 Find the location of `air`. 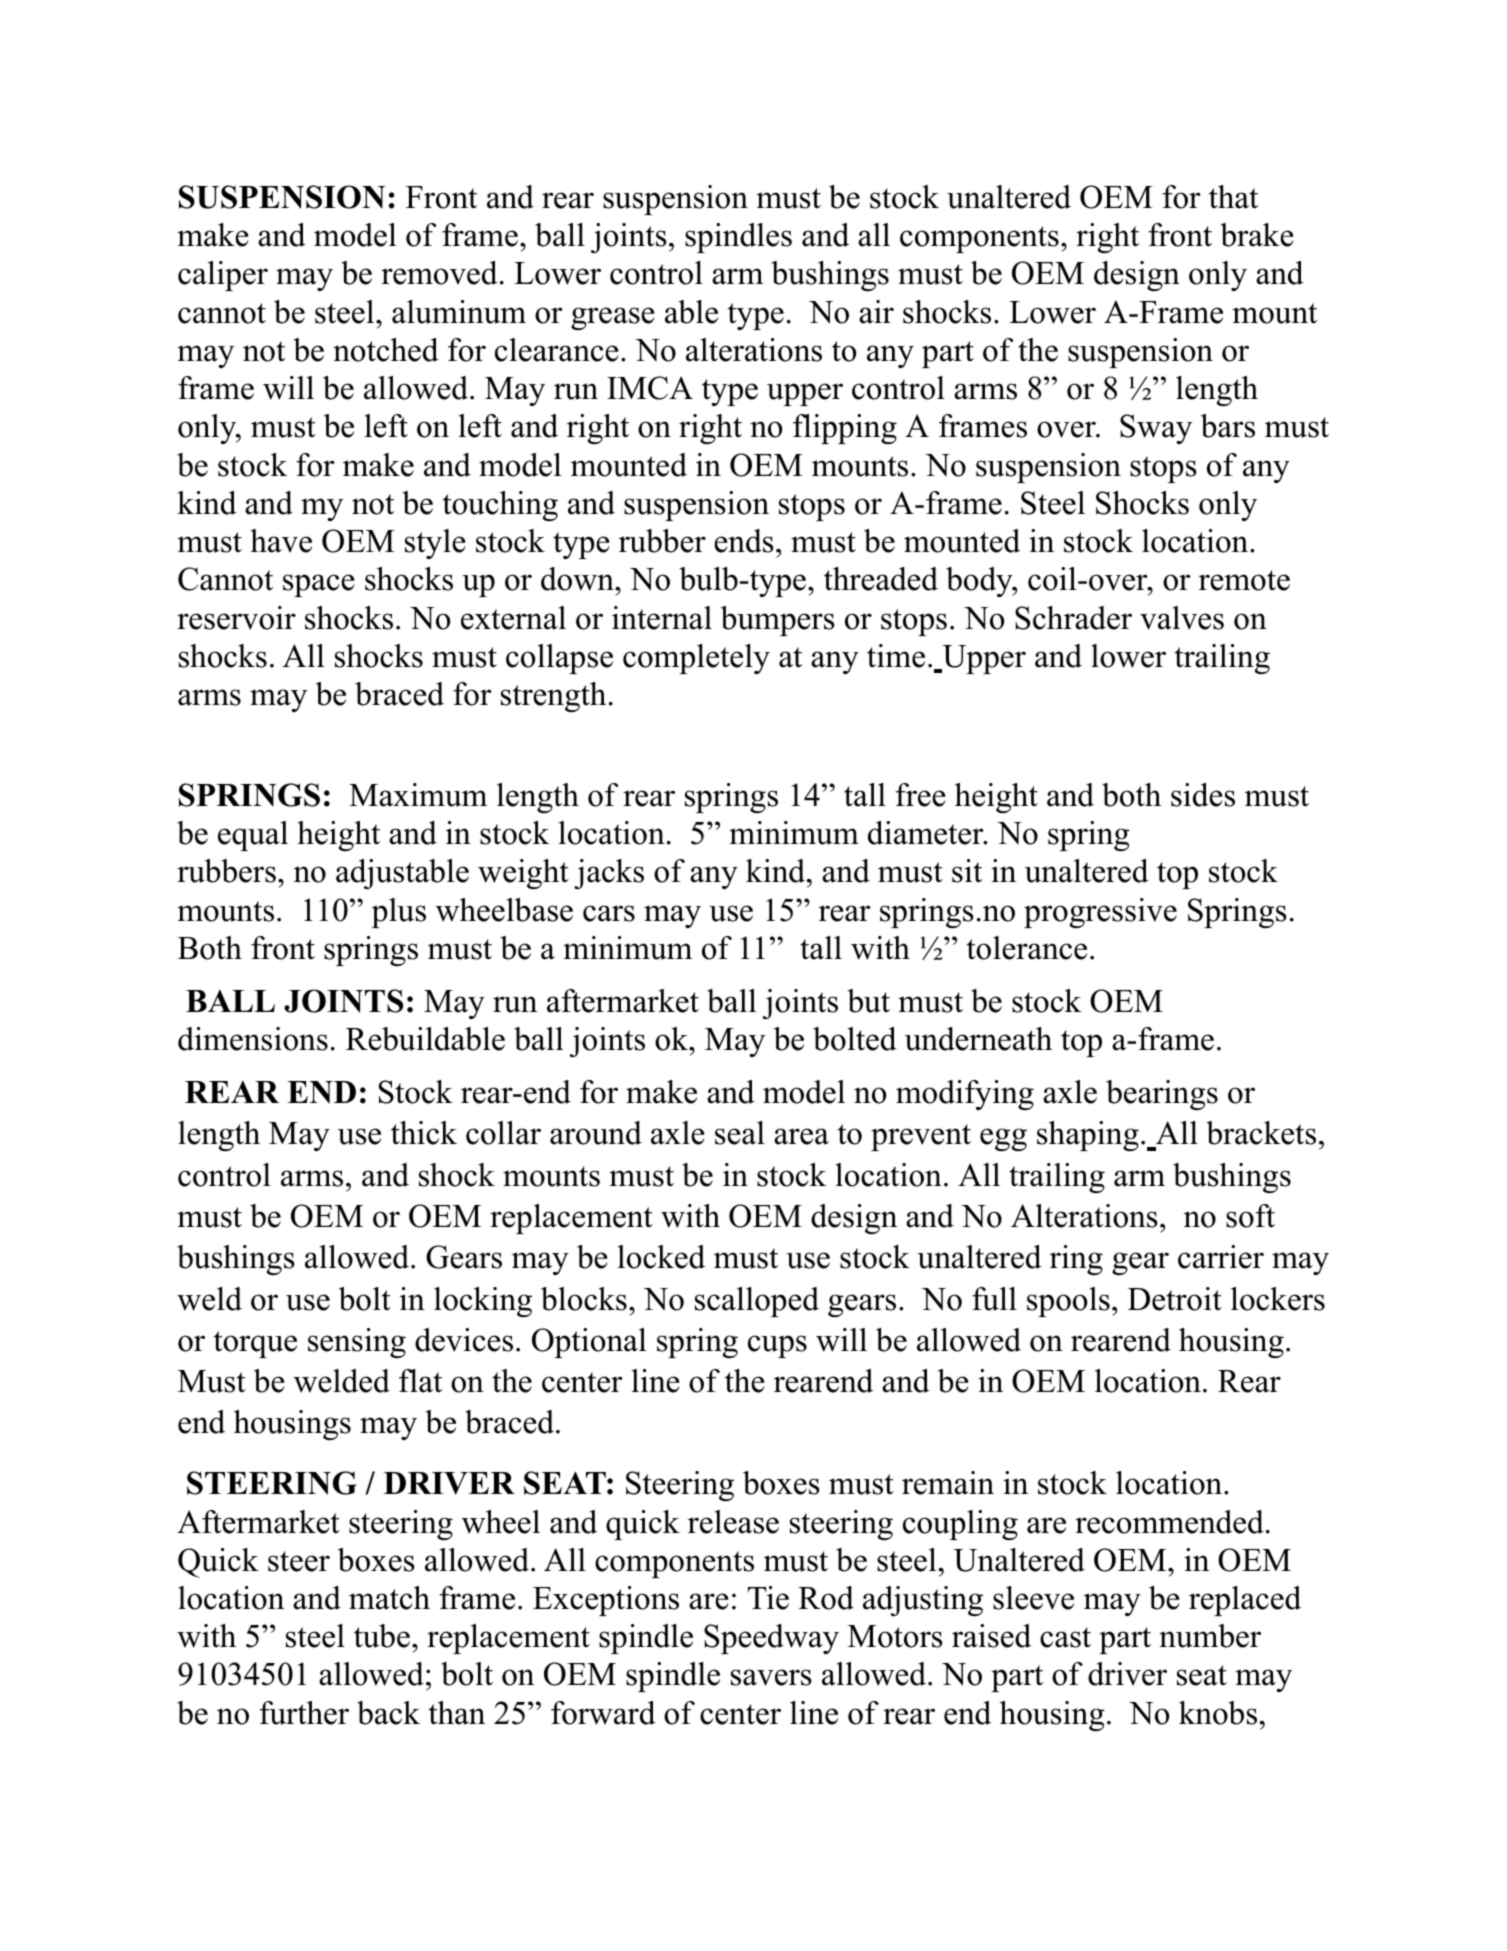

air is located at coordinates (876, 312).
